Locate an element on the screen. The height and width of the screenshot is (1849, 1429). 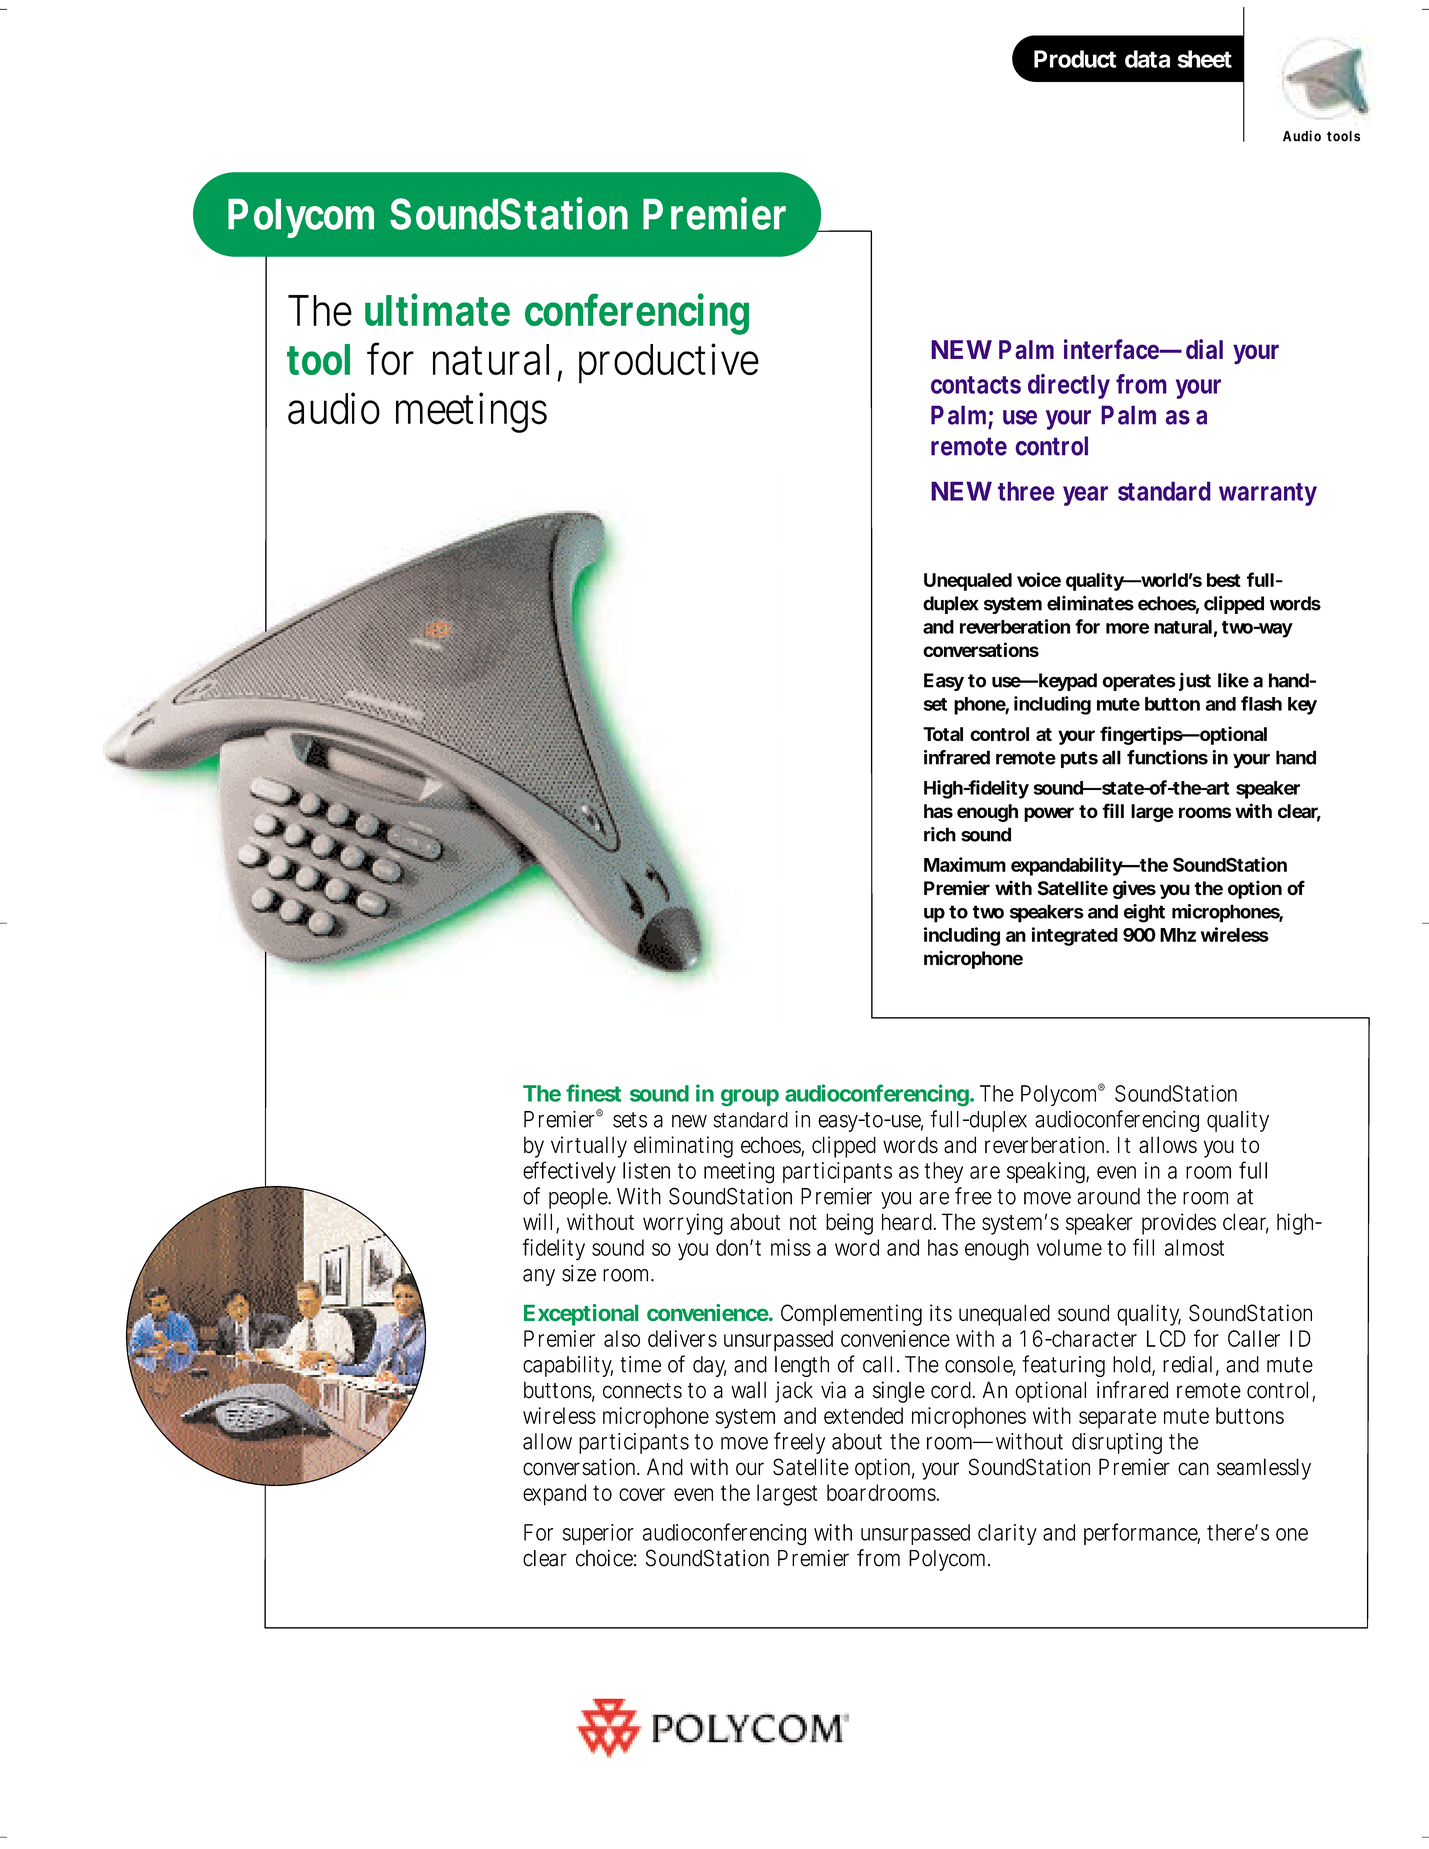
data is located at coordinates (1147, 59).
